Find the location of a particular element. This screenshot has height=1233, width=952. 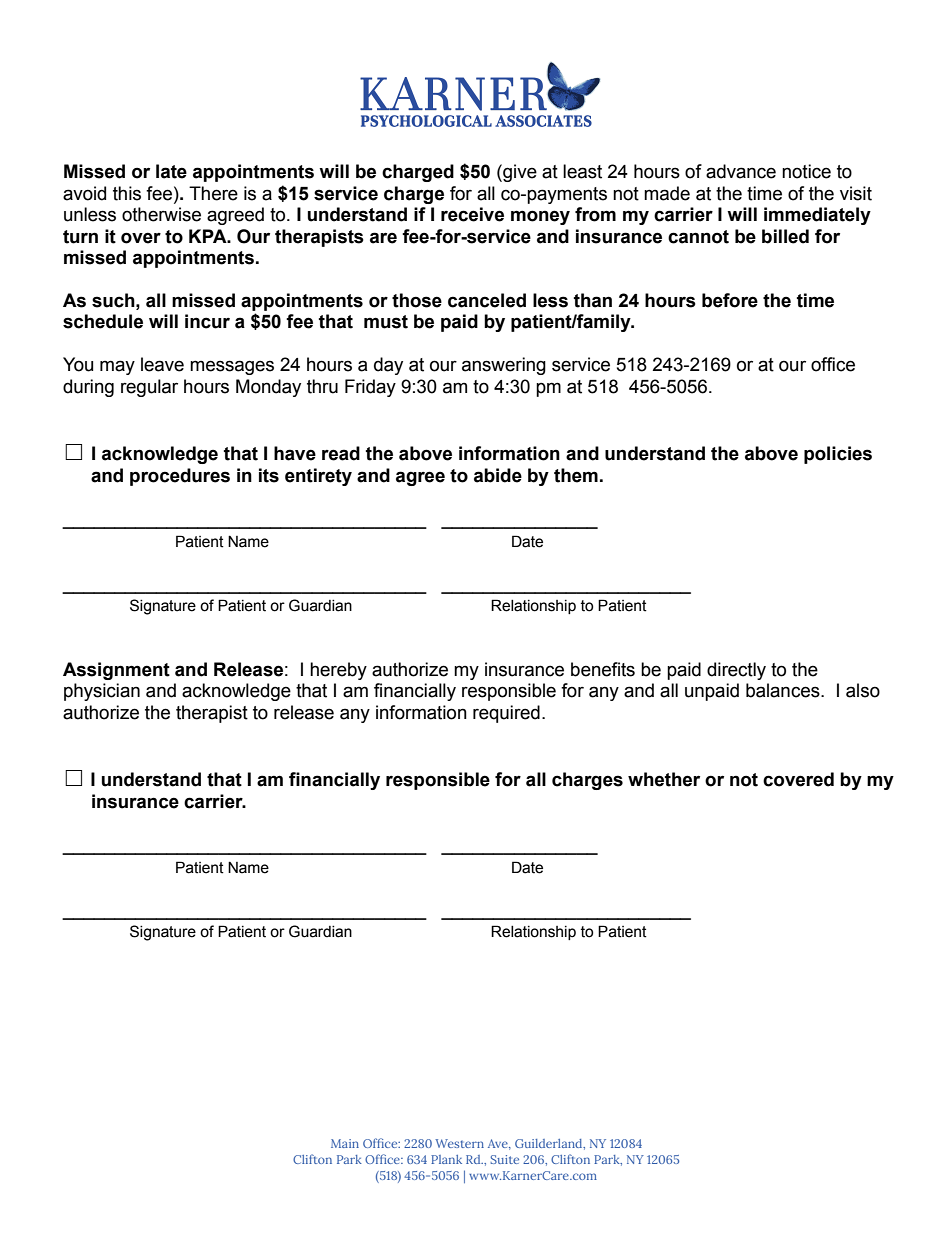

Suite is located at coordinates (505, 1159).
